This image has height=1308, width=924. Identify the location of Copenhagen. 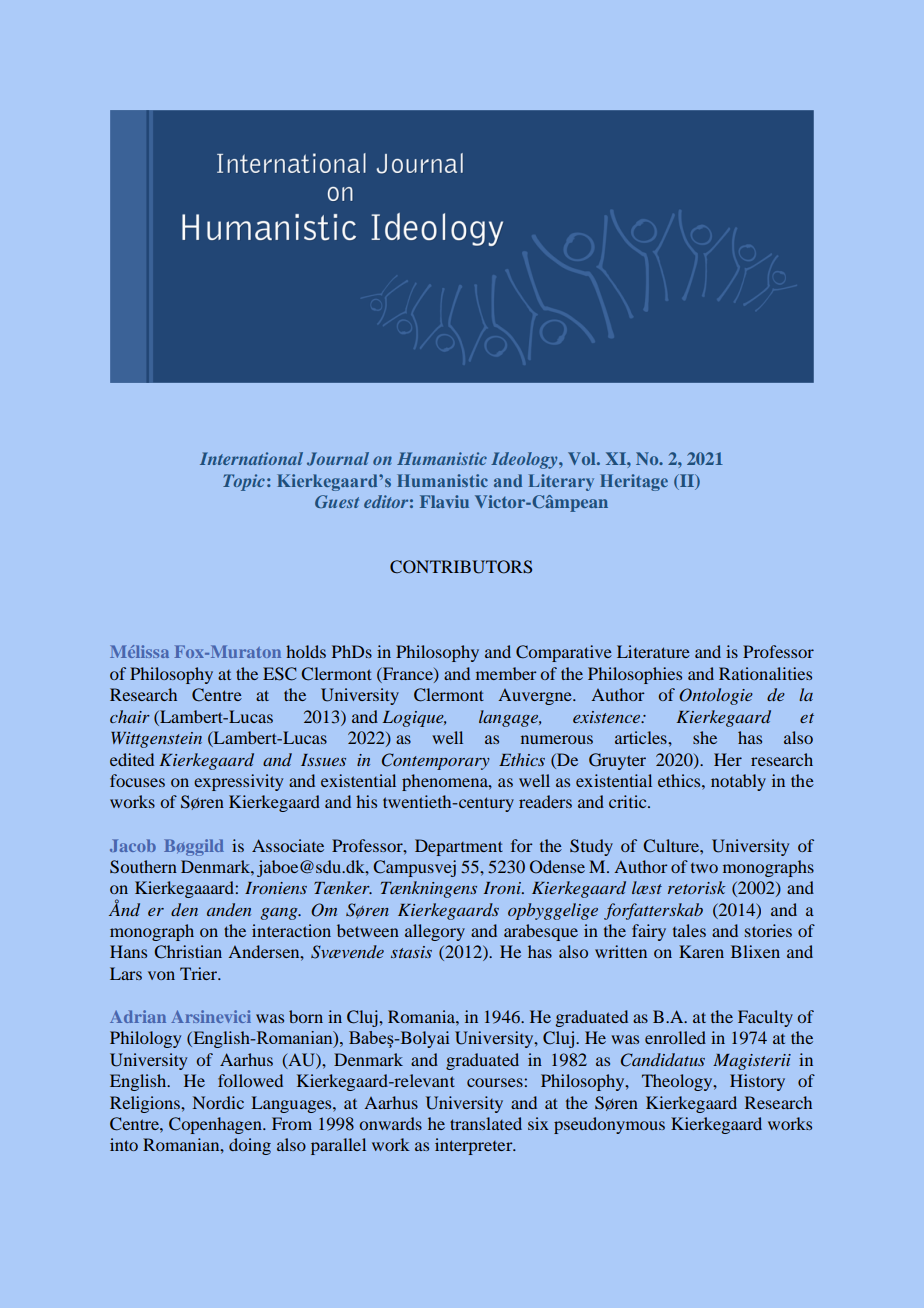
(216, 1125).
